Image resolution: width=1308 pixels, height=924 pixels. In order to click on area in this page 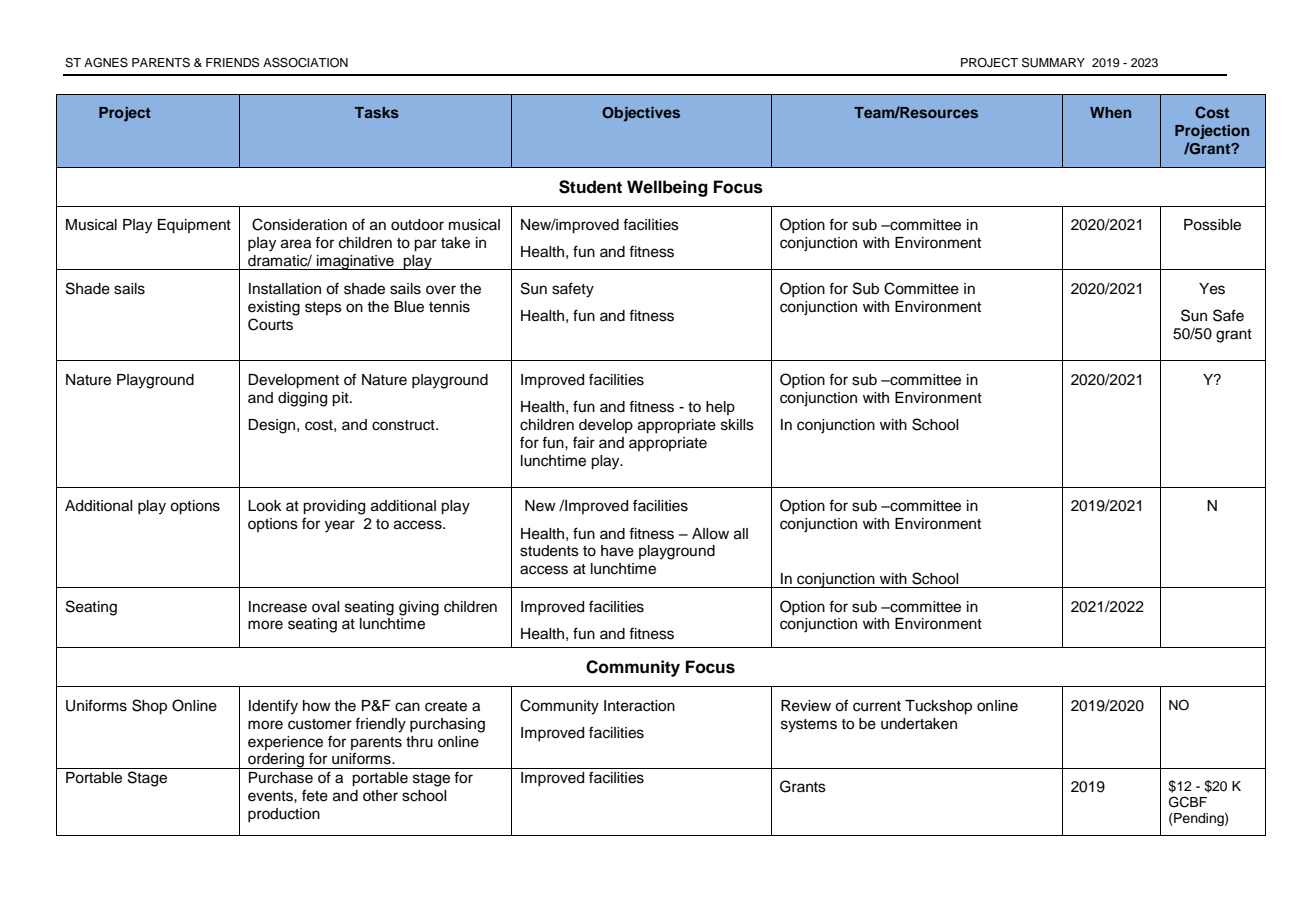, I will do `click(296, 244)`.
